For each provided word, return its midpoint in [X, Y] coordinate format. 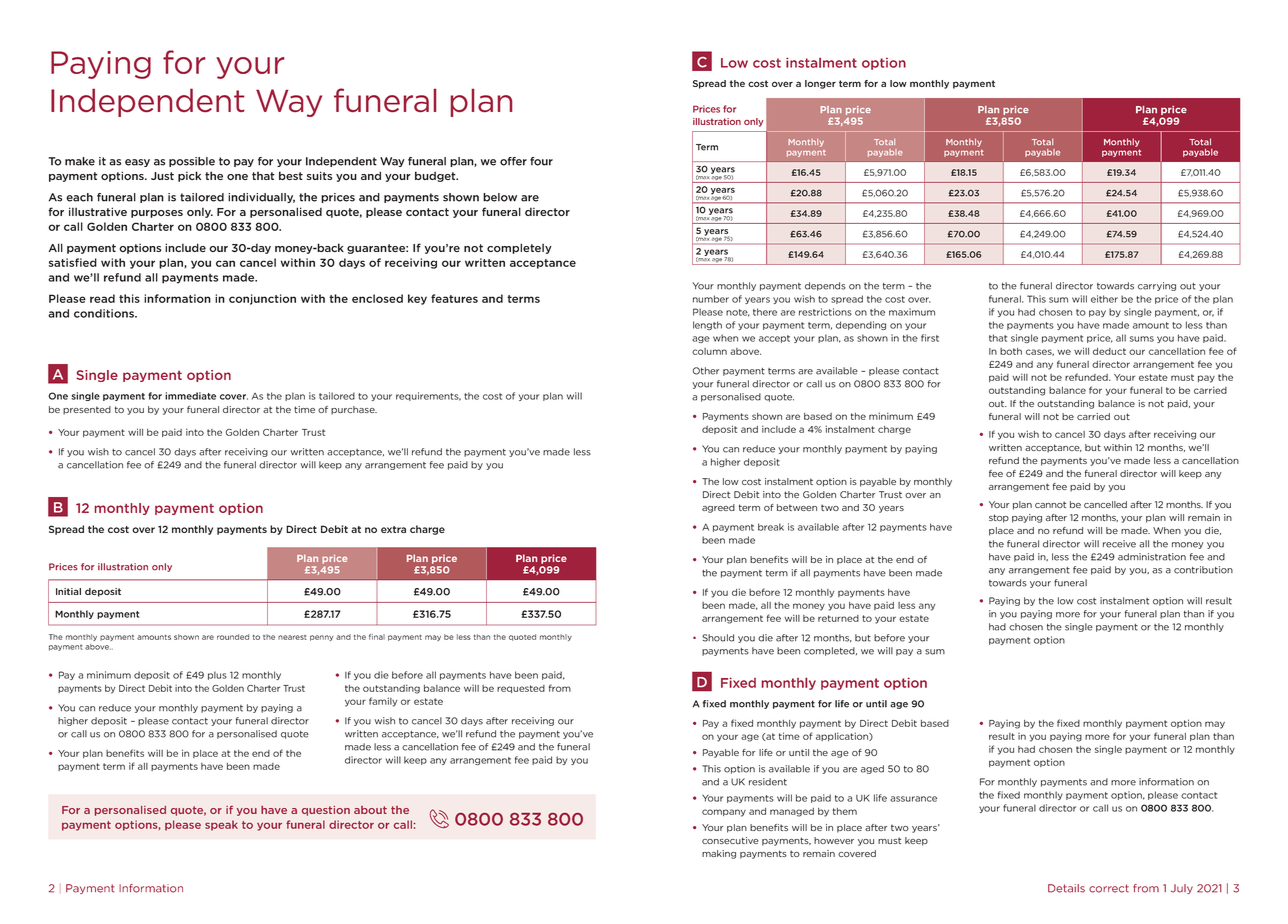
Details [1066, 888]
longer [820, 84]
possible [192, 162]
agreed [718, 508]
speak [221, 825]
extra [393, 529]
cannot [1050, 504]
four [541, 161]
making [719, 854]
